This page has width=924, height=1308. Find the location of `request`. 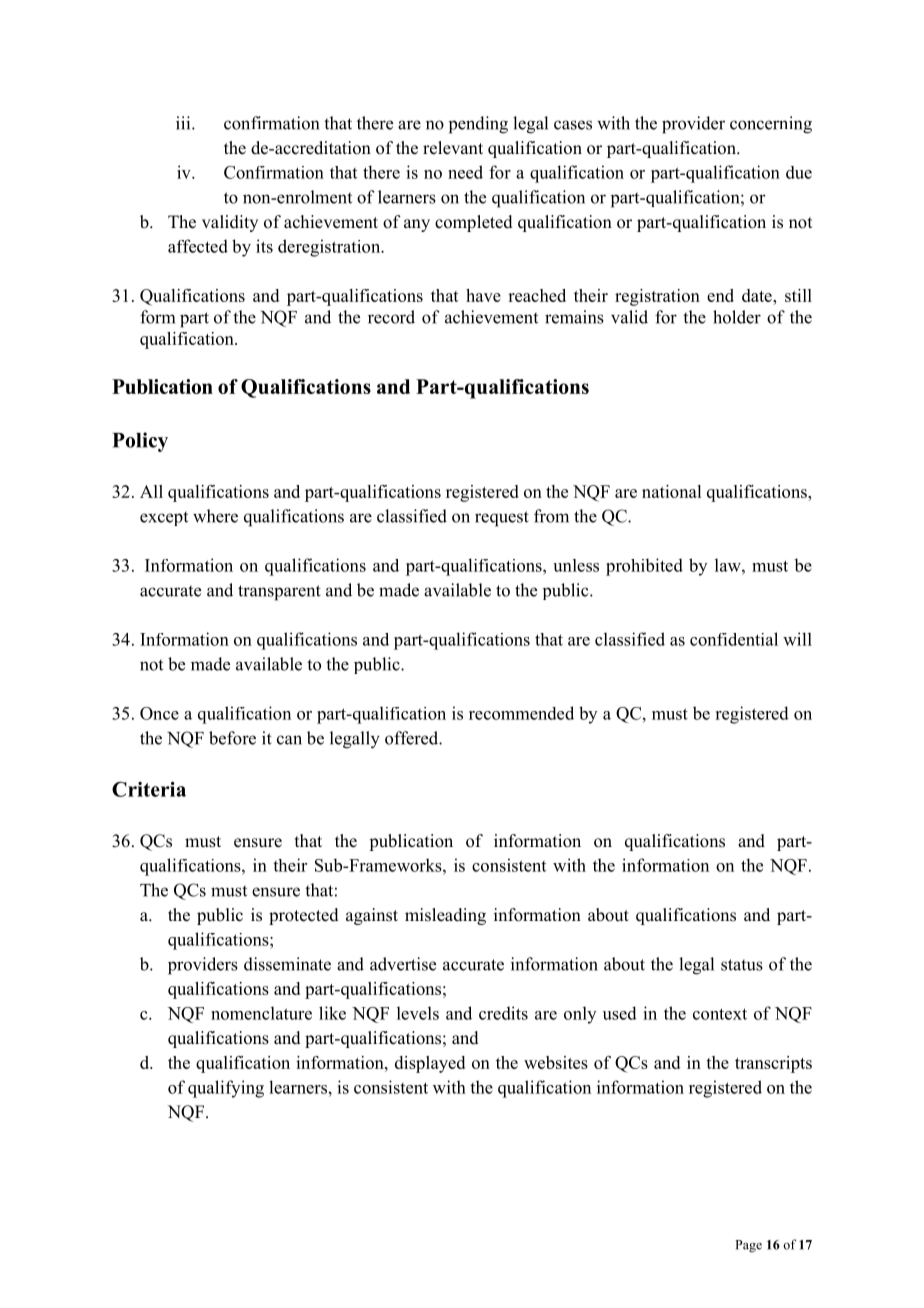

request is located at coordinates (502, 519).
